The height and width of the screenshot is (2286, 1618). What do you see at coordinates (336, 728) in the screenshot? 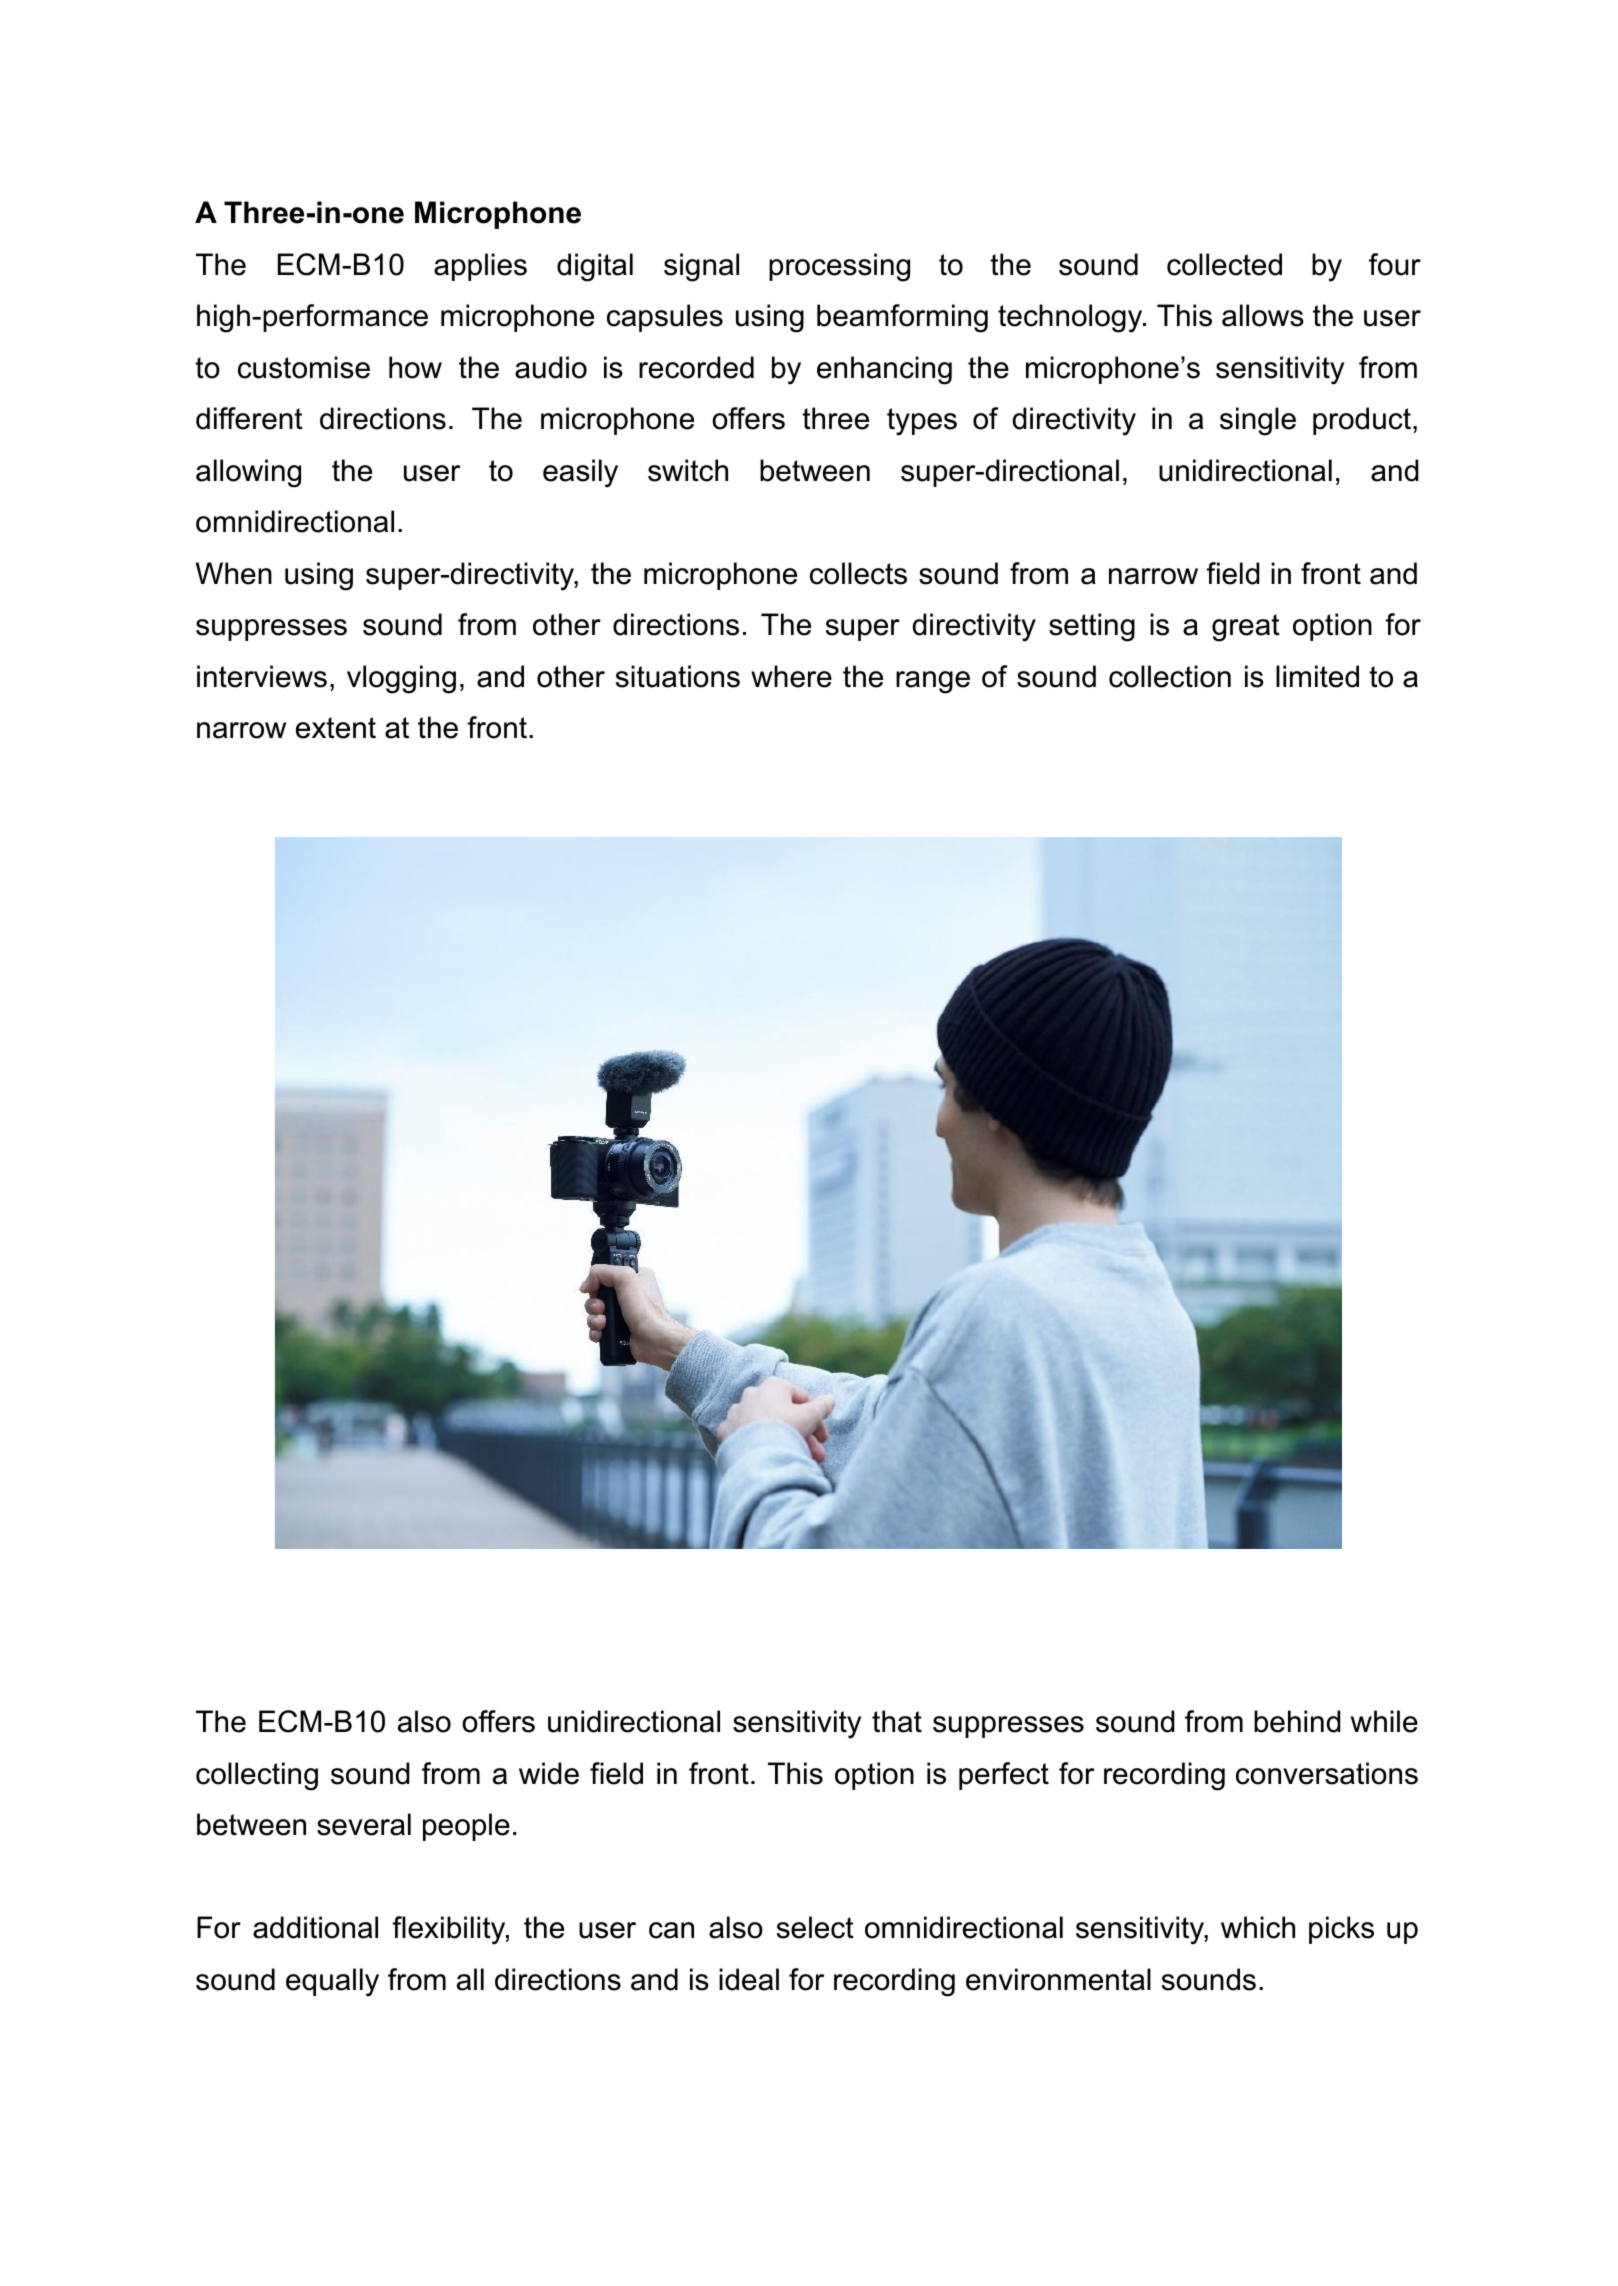
I see `extent` at bounding box center [336, 728].
